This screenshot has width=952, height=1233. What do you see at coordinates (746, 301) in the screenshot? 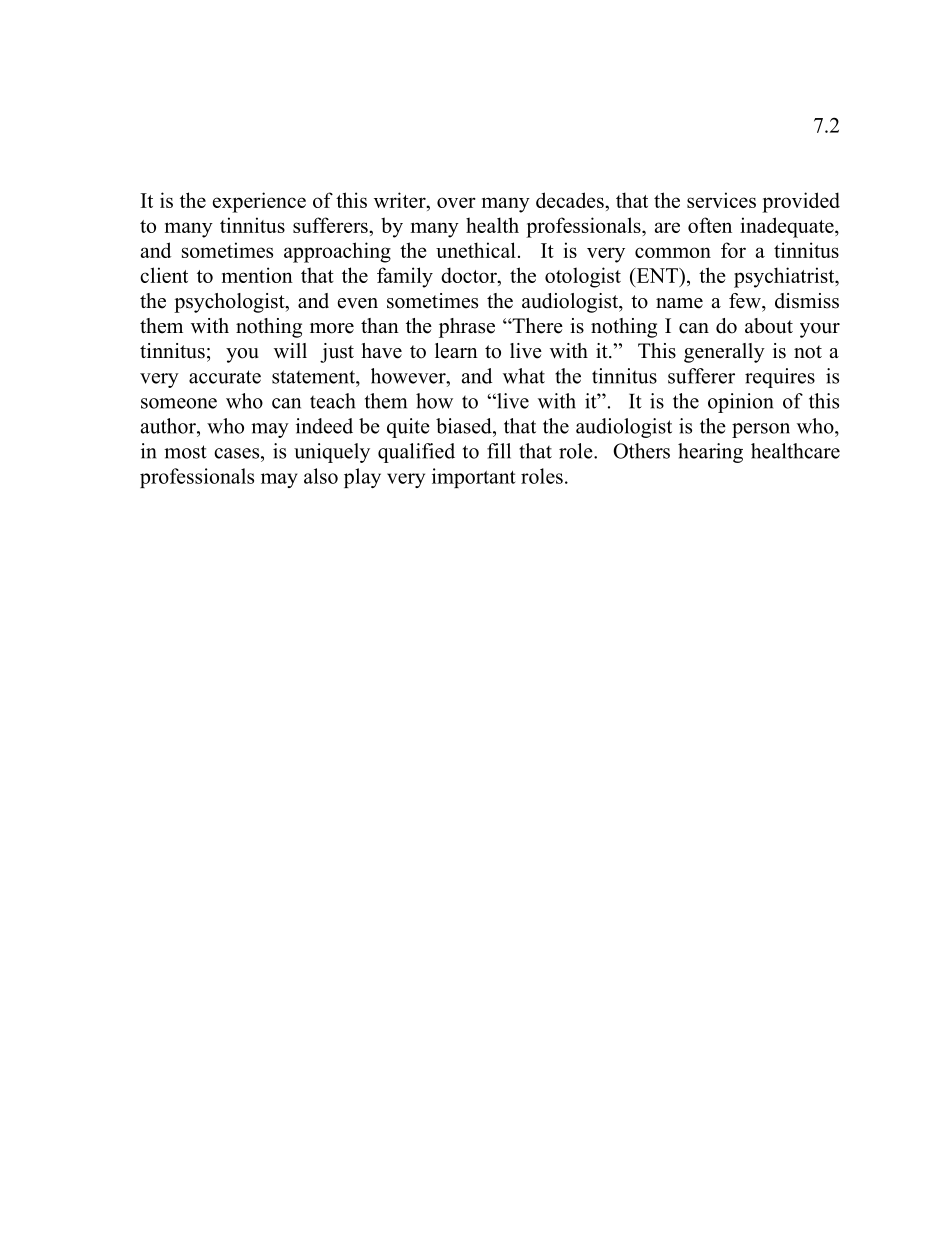
I see `few` at bounding box center [746, 301].
